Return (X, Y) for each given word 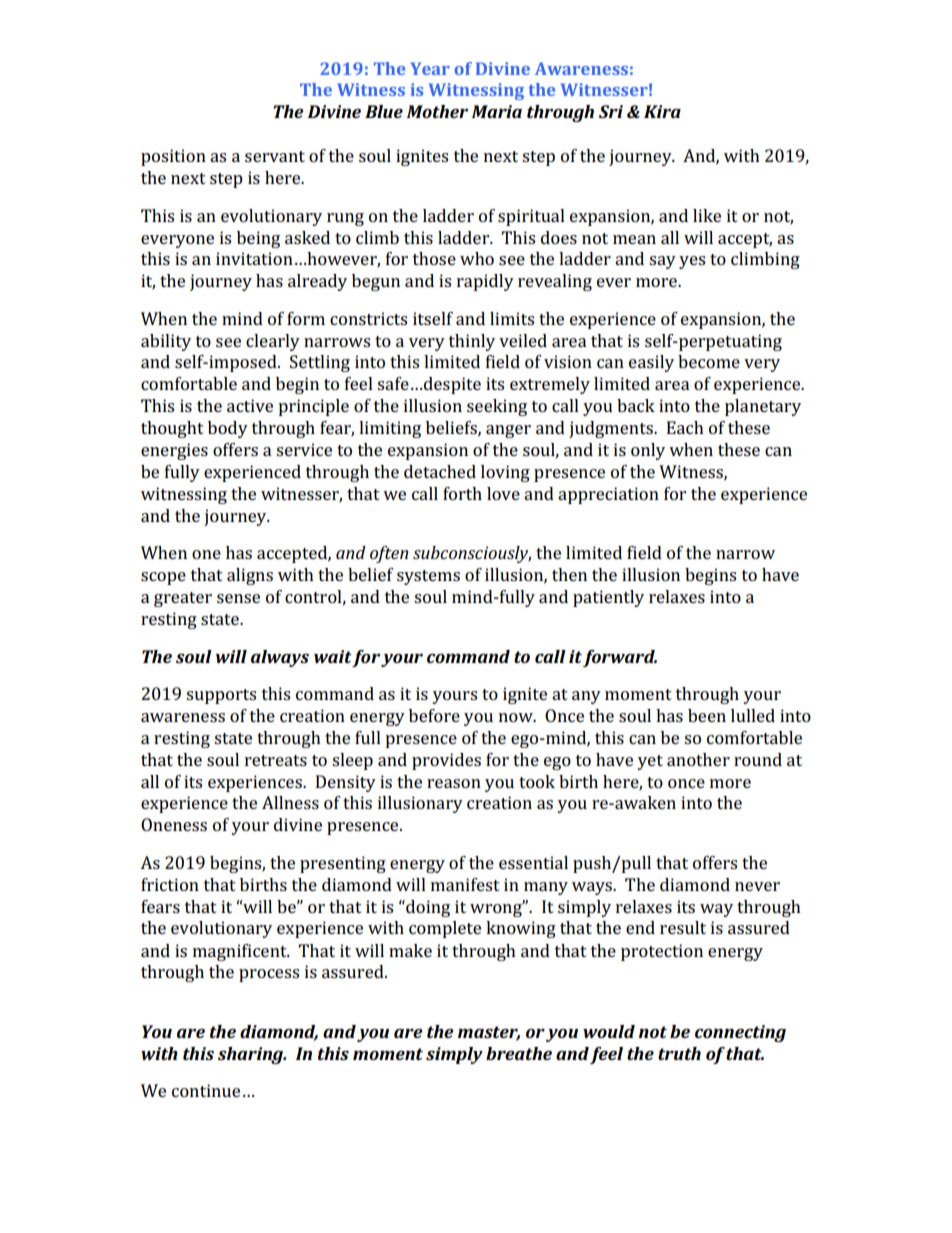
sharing (252, 1055)
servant (275, 156)
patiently (608, 598)
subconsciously (472, 554)
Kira (662, 111)
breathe (519, 1053)
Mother (437, 111)
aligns (250, 576)
